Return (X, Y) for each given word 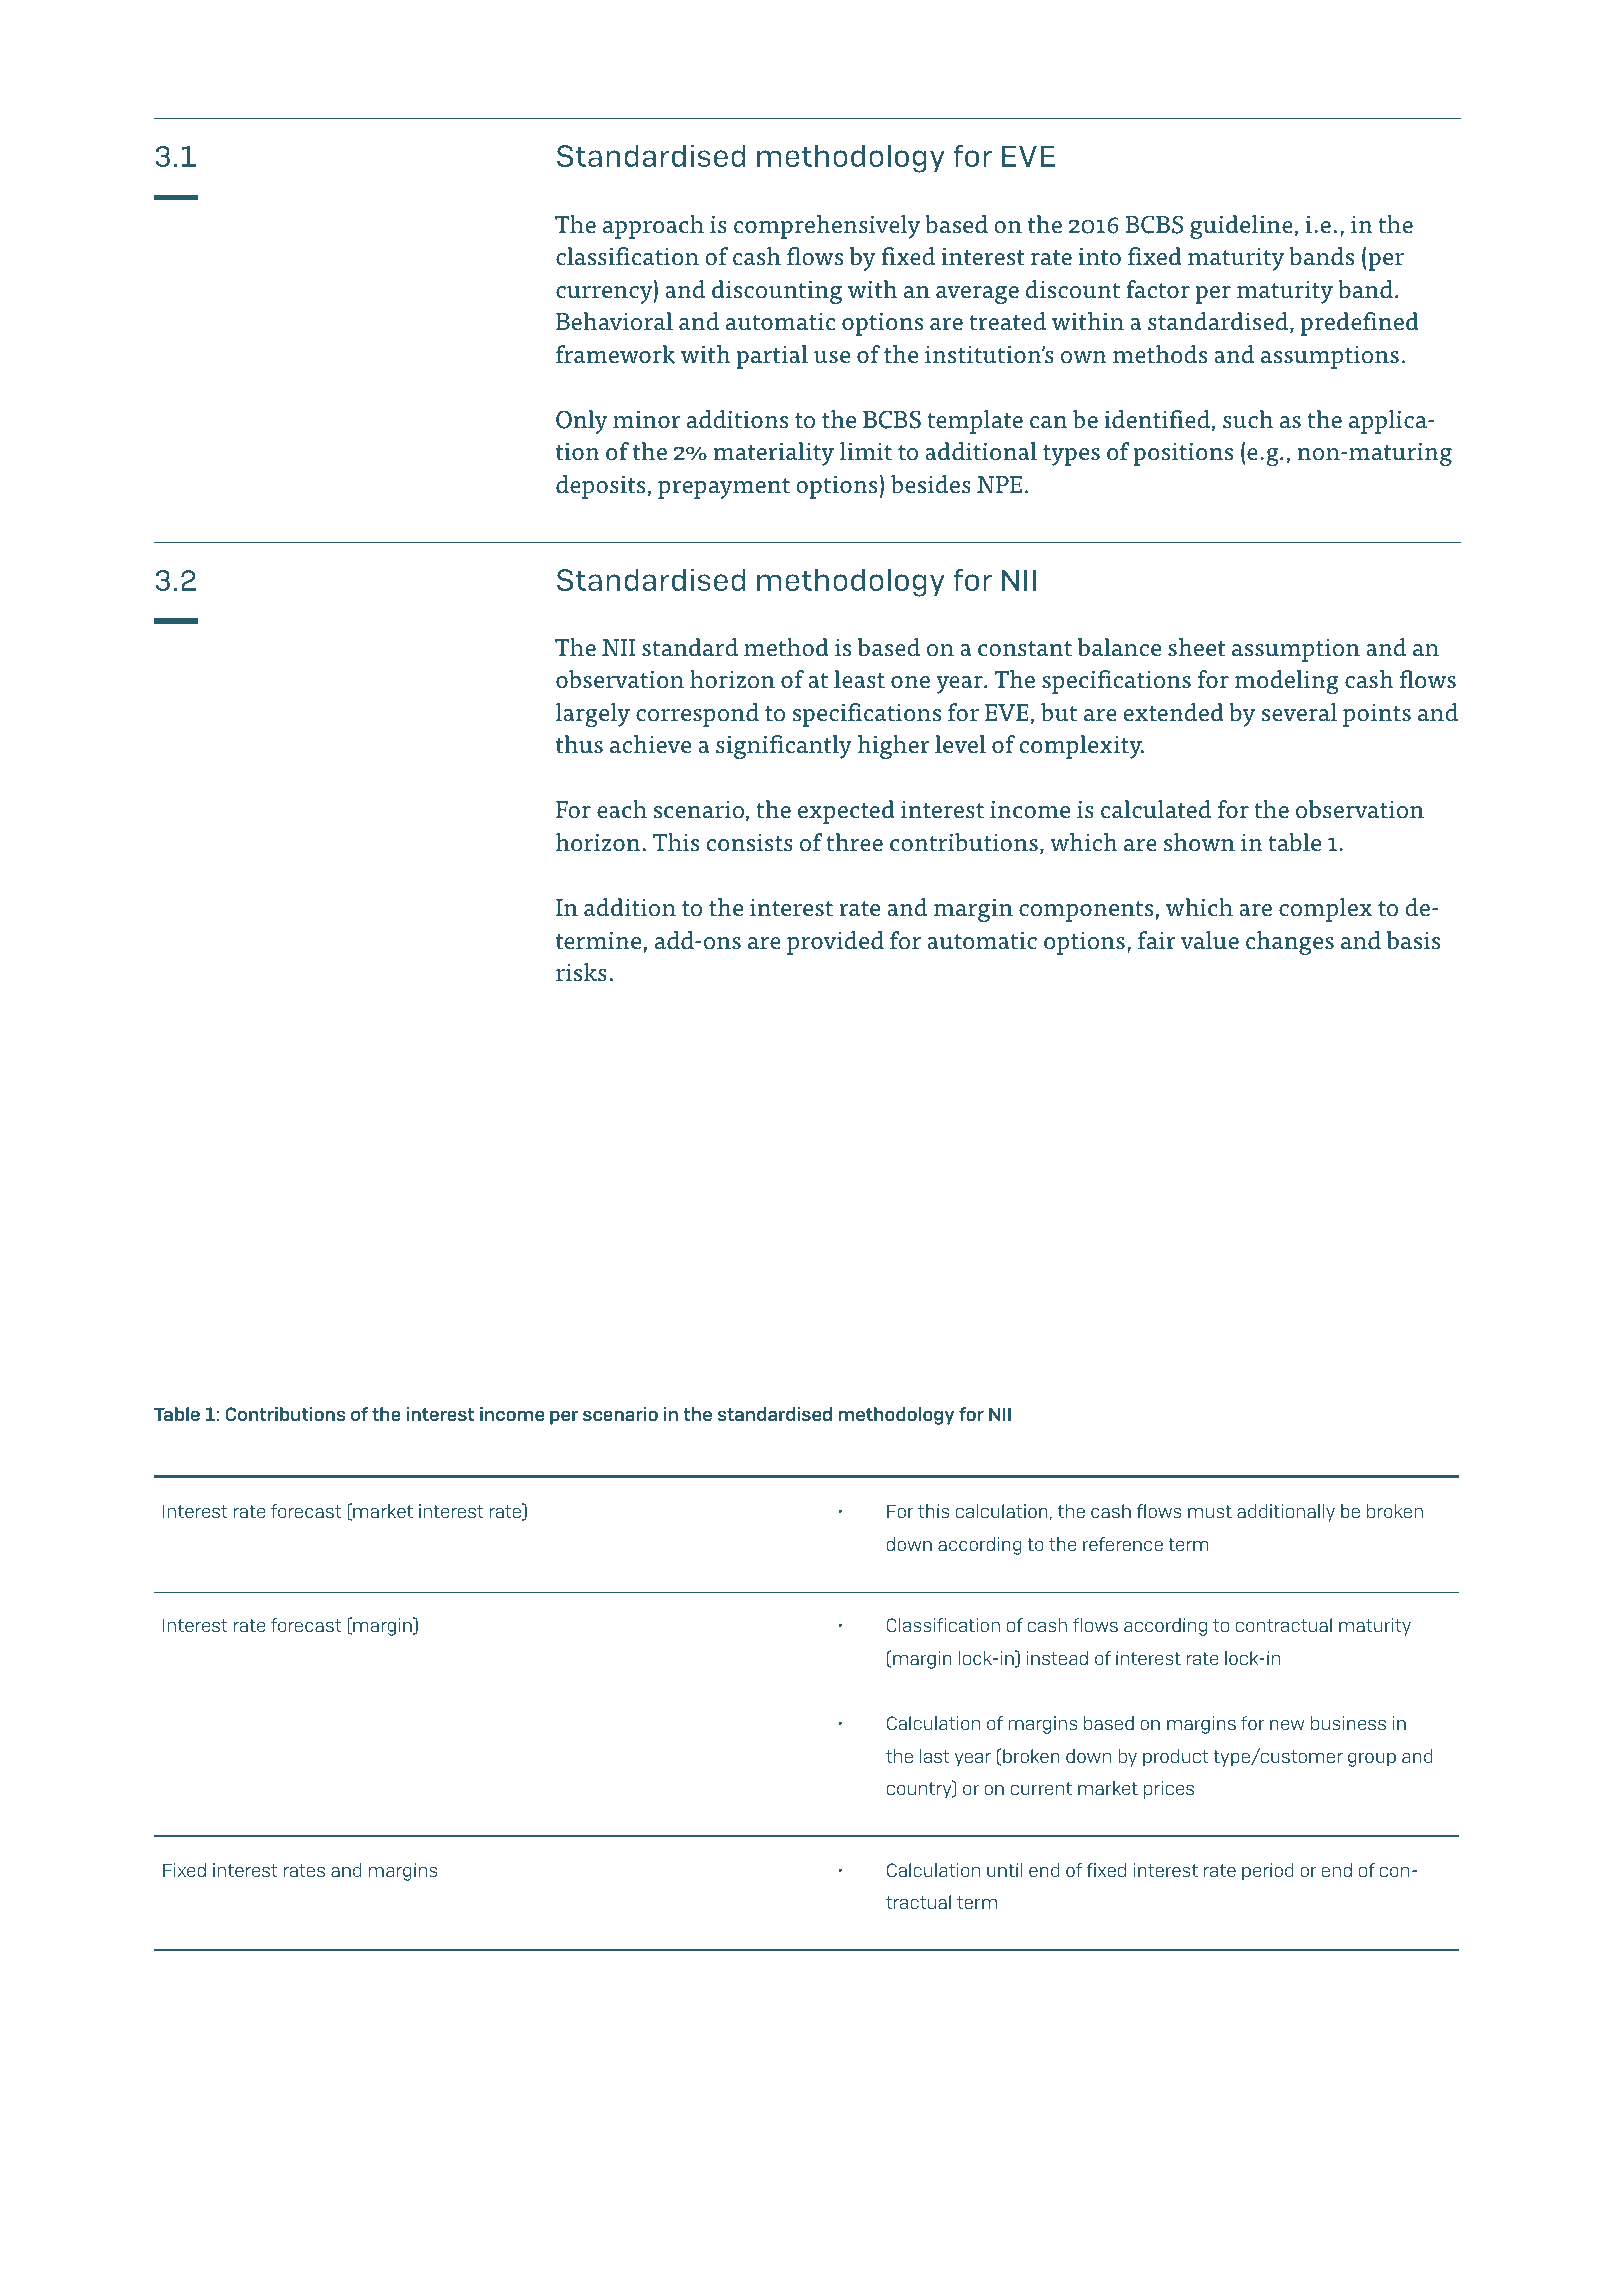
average (977, 295)
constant (1025, 649)
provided (835, 943)
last (935, 1756)
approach (653, 227)
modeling (1287, 682)
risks (581, 972)
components (1086, 911)
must (1210, 1511)
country (920, 1790)
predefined (1359, 324)
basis (1413, 940)
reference (1123, 1544)
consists (749, 843)
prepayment (724, 488)
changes (1290, 943)
